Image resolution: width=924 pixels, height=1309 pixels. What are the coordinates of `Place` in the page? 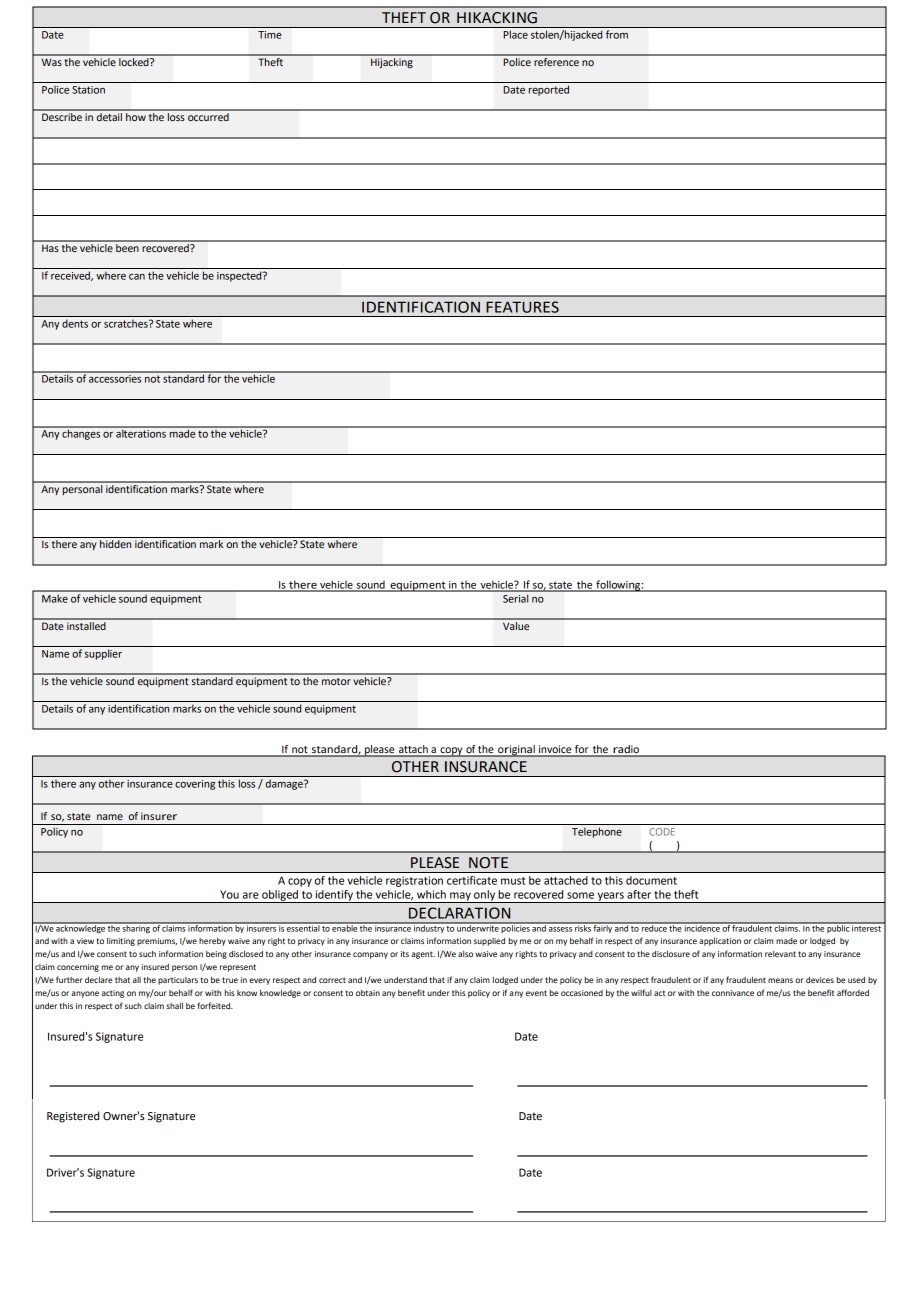 It's located at (516, 34).
